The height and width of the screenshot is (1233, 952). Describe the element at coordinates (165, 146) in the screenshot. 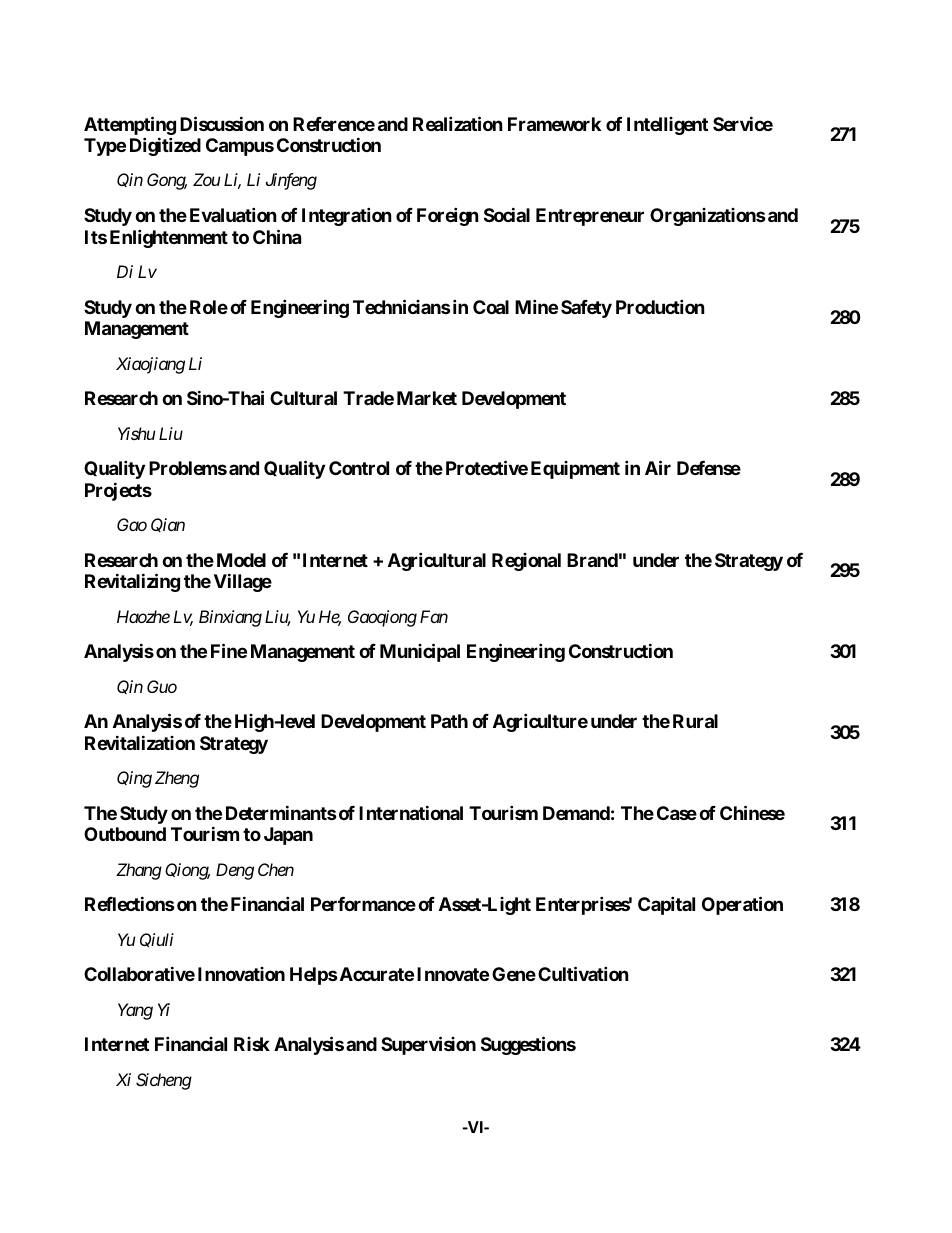

I see `Digitized` at that location.
